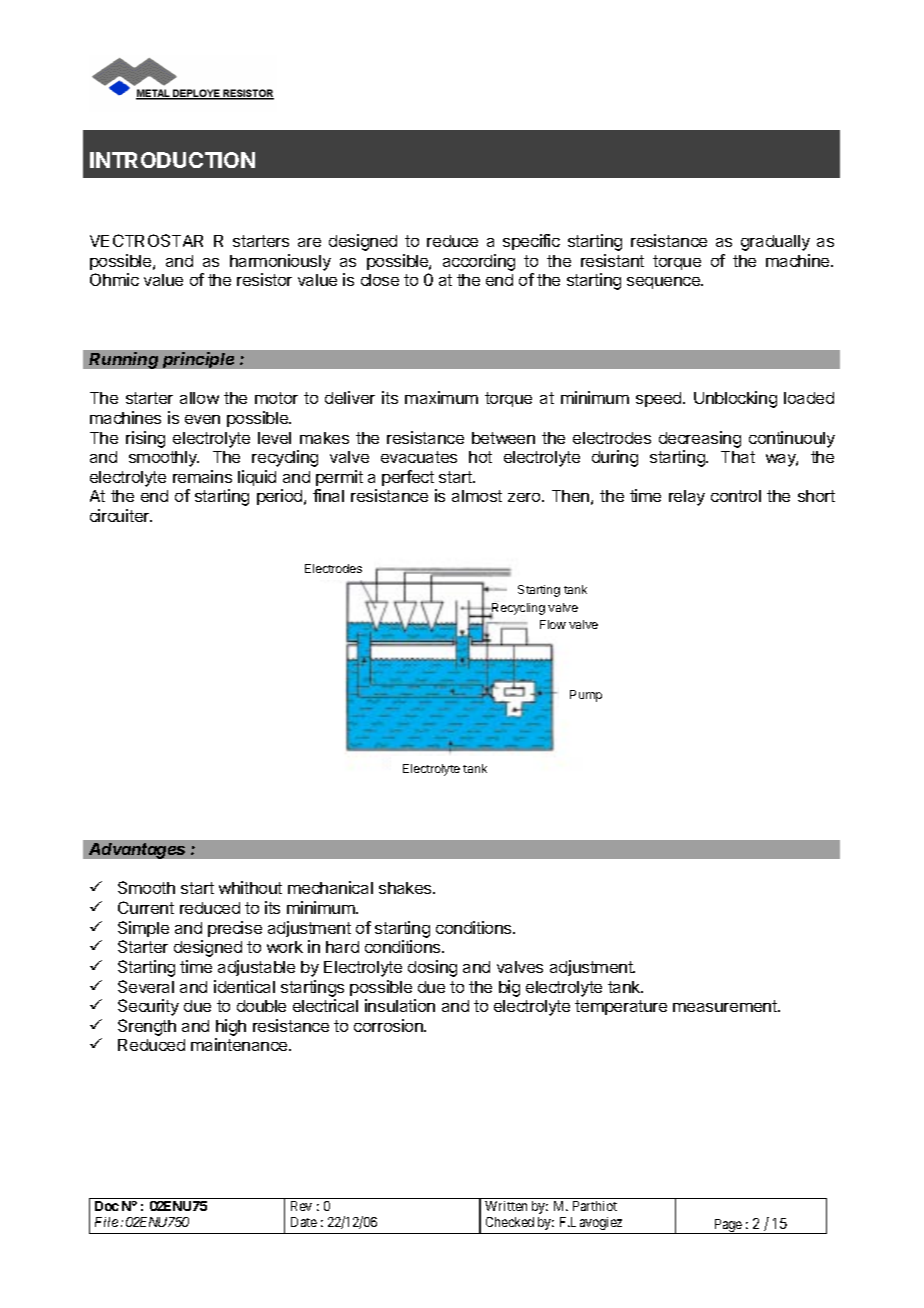 The image size is (924, 1308). What do you see at coordinates (107, 1206) in the screenshot?
I see `Doc` at bounding box center [107, 1206].
